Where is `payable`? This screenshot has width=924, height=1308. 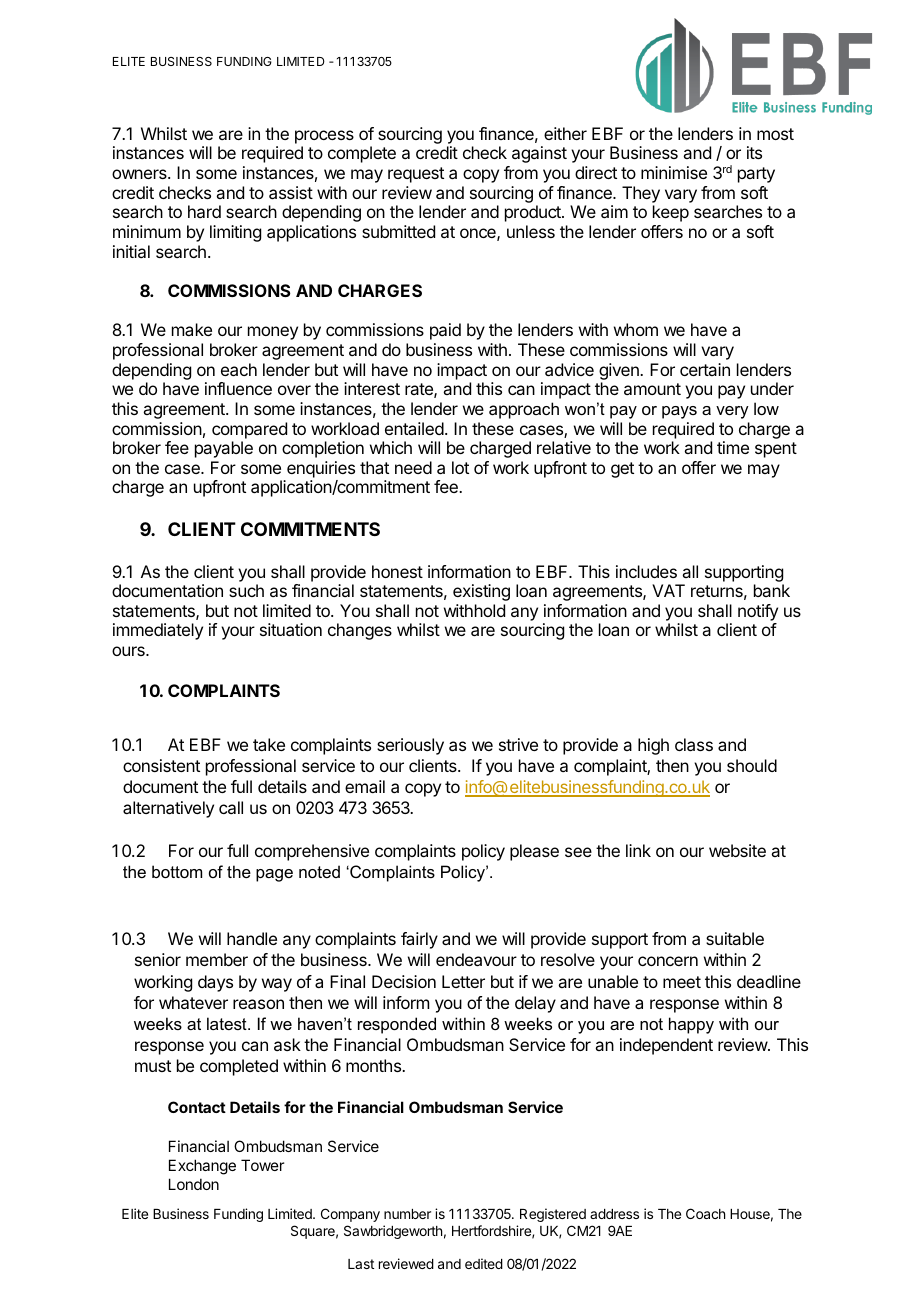 payable is located at coordinates (224, 449).
